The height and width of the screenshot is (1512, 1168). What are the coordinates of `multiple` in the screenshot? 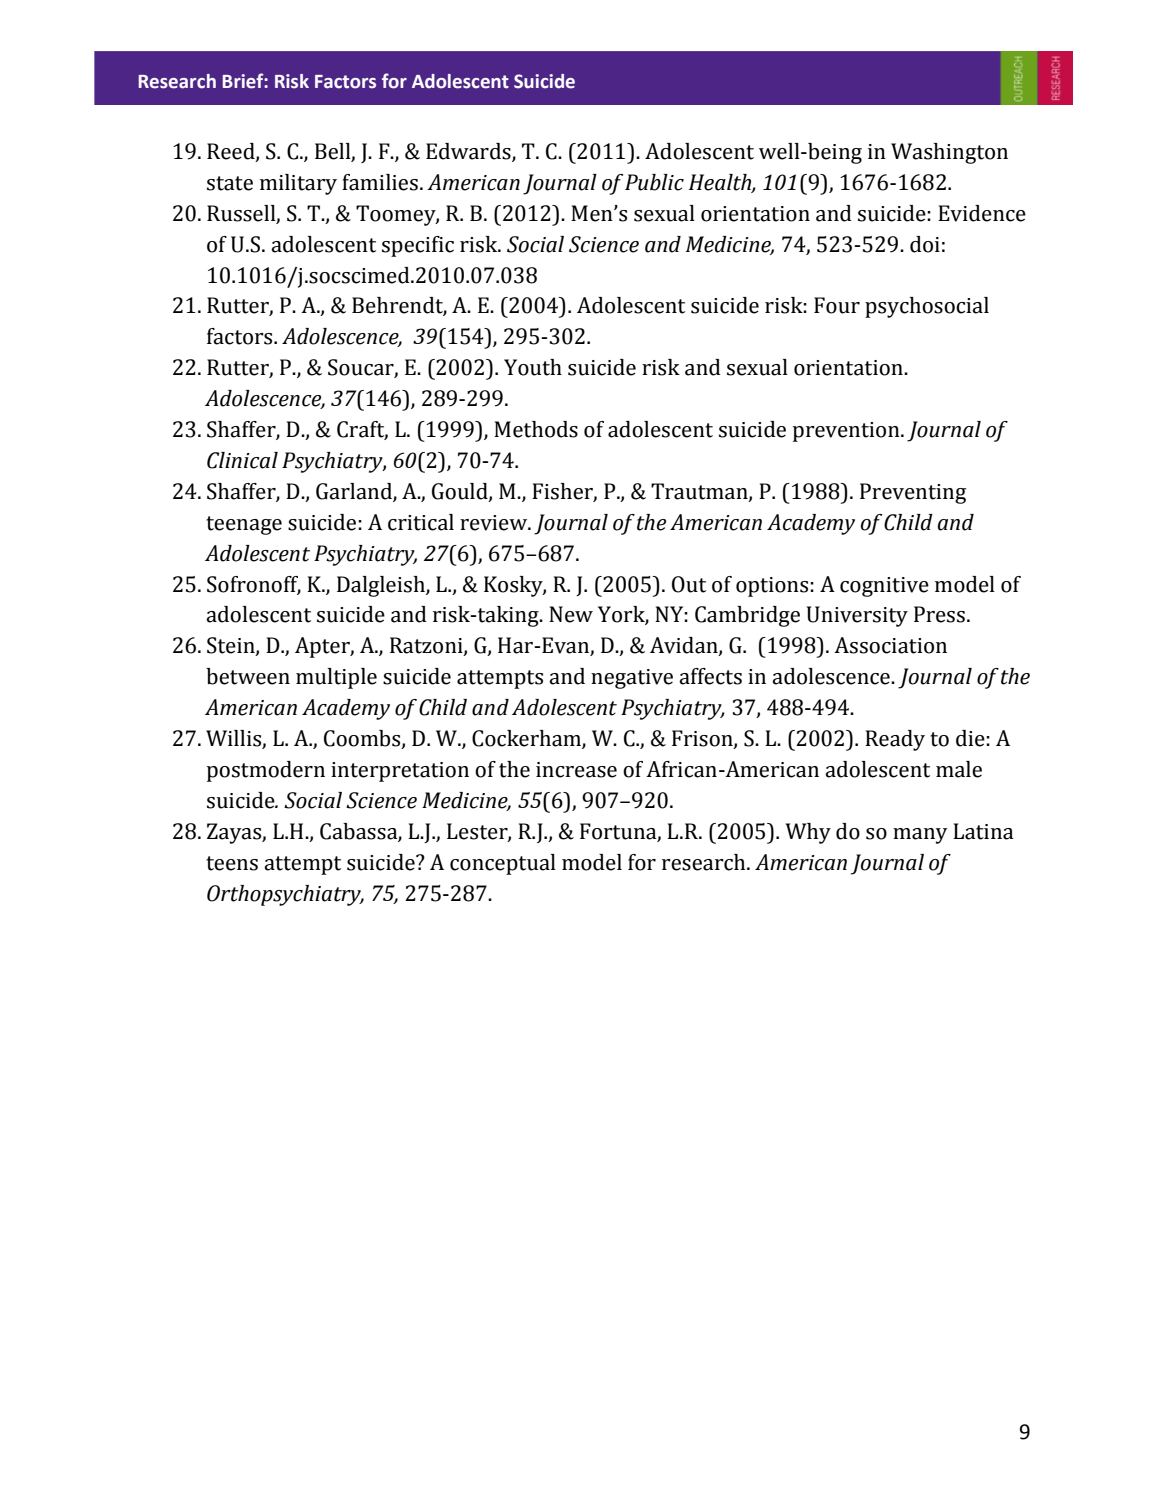 It's located at (336, 678).
